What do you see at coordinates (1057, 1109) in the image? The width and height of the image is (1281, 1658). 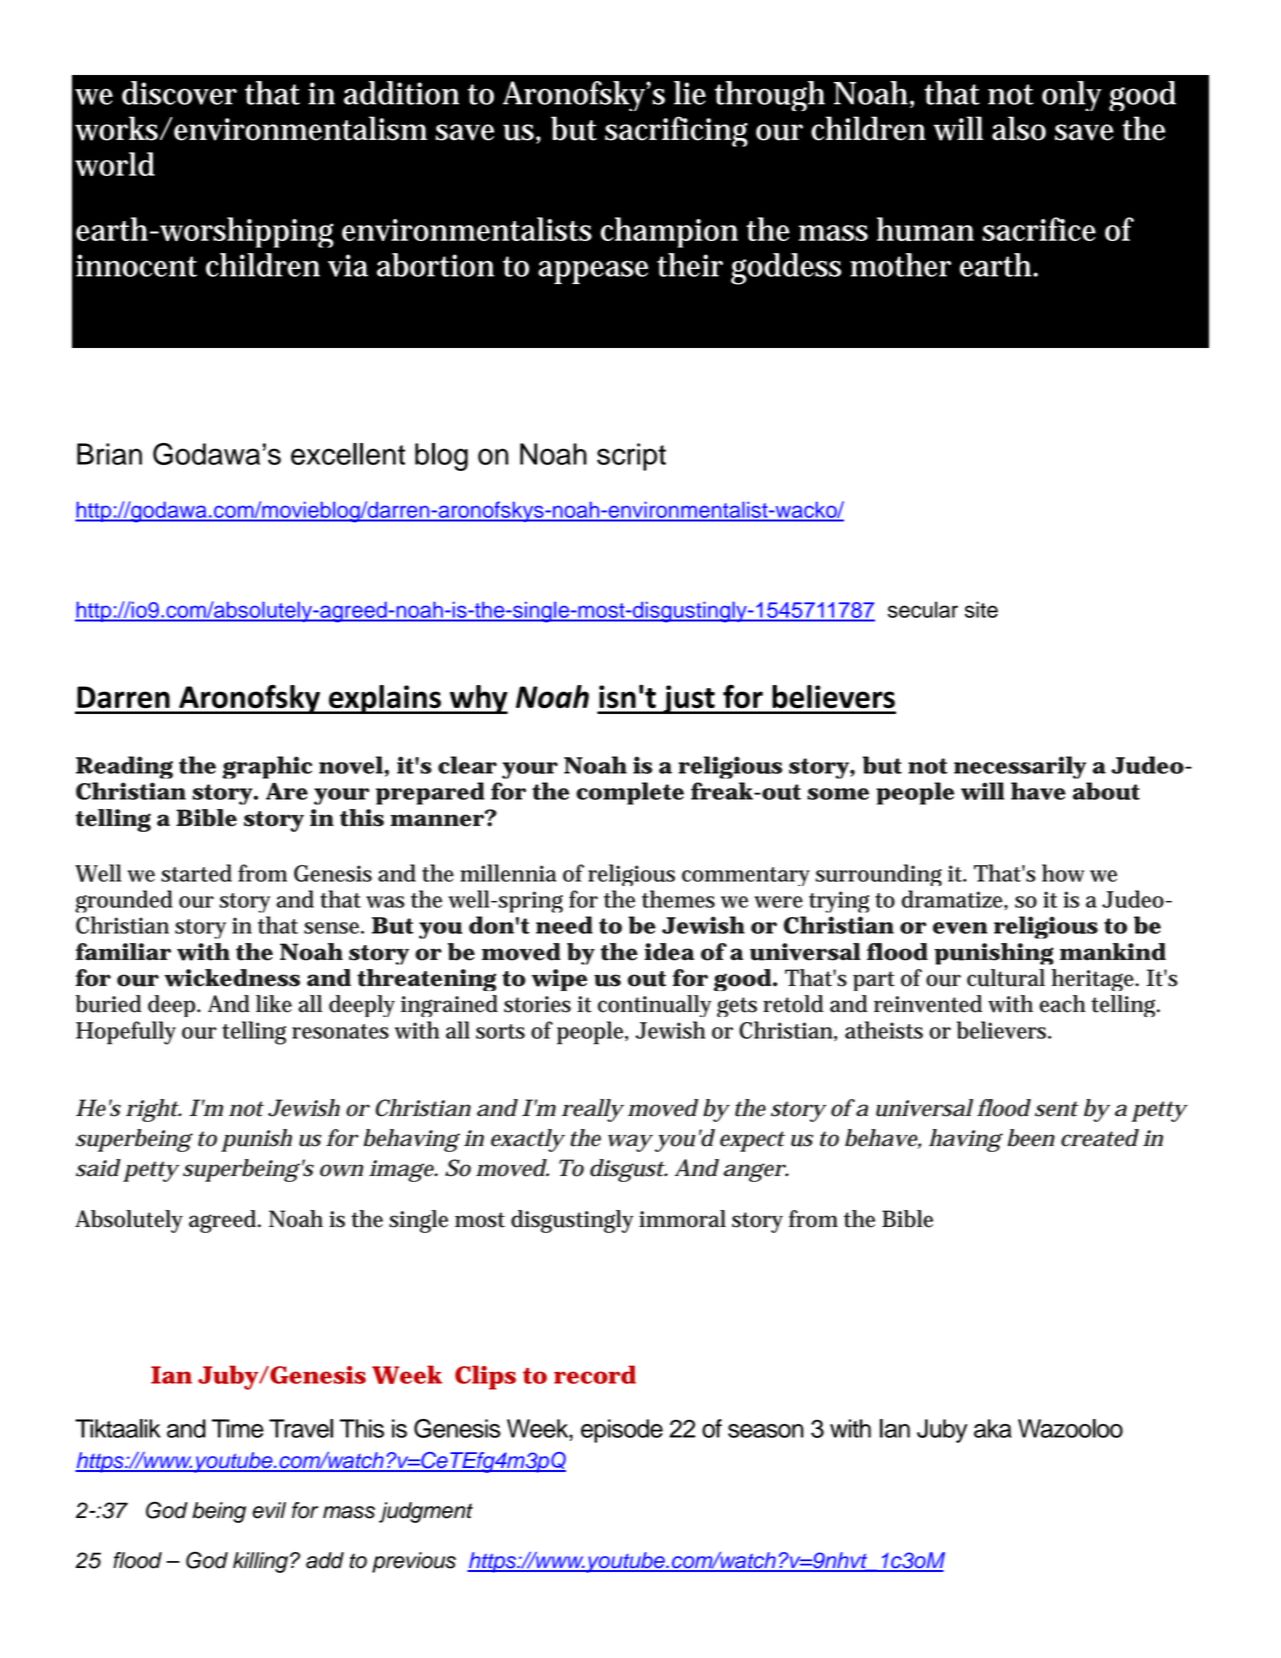 I see `sent` at bounding box center [1057, 1109].
